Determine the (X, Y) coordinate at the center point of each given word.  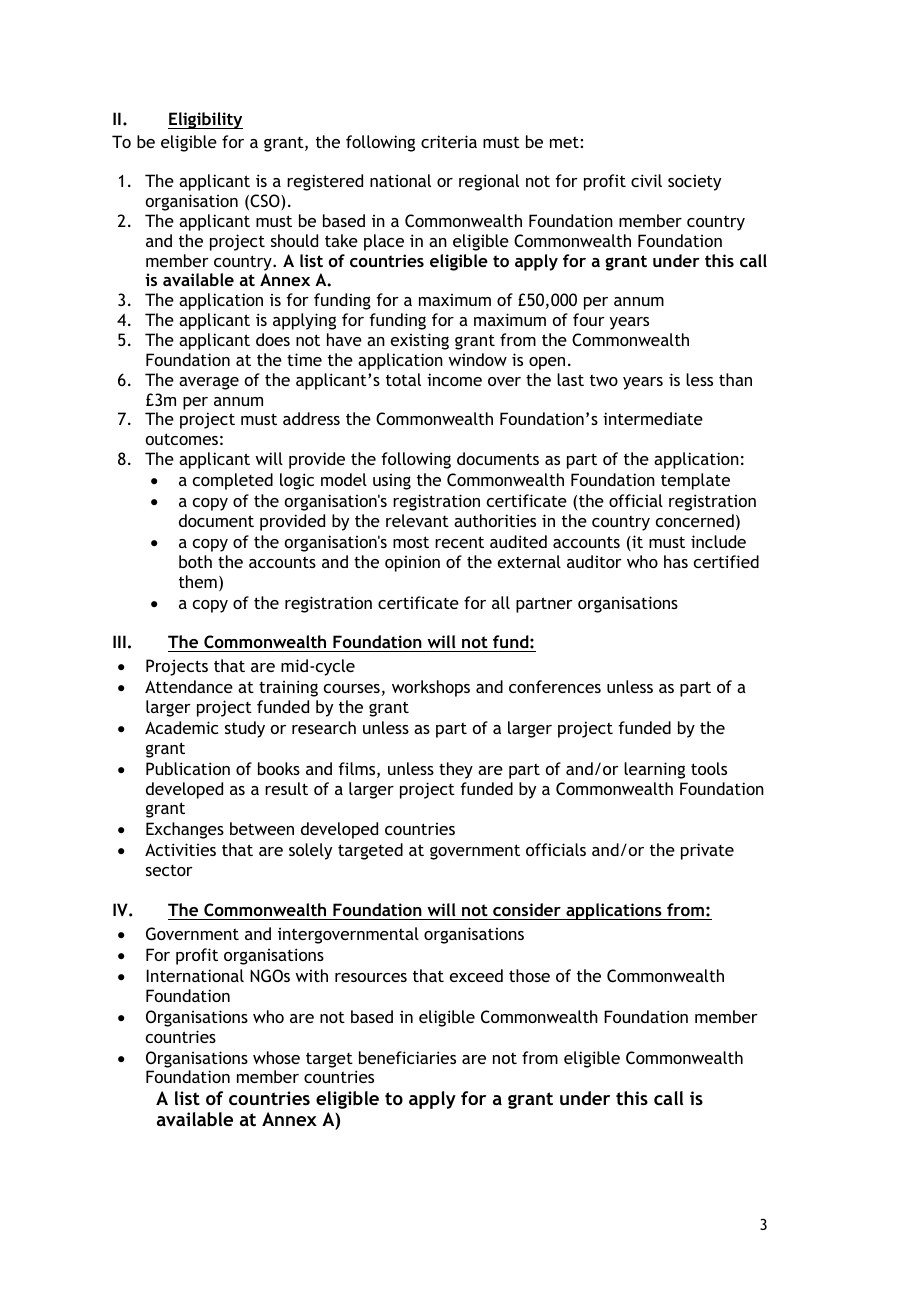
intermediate (653, 418)
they (456, 770)
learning (654, 770)
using (392, 482)
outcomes (182, 439)
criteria (449, 141)
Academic (181, 727)
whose (276, 1057)
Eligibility (205, 120)
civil (646, 180)
